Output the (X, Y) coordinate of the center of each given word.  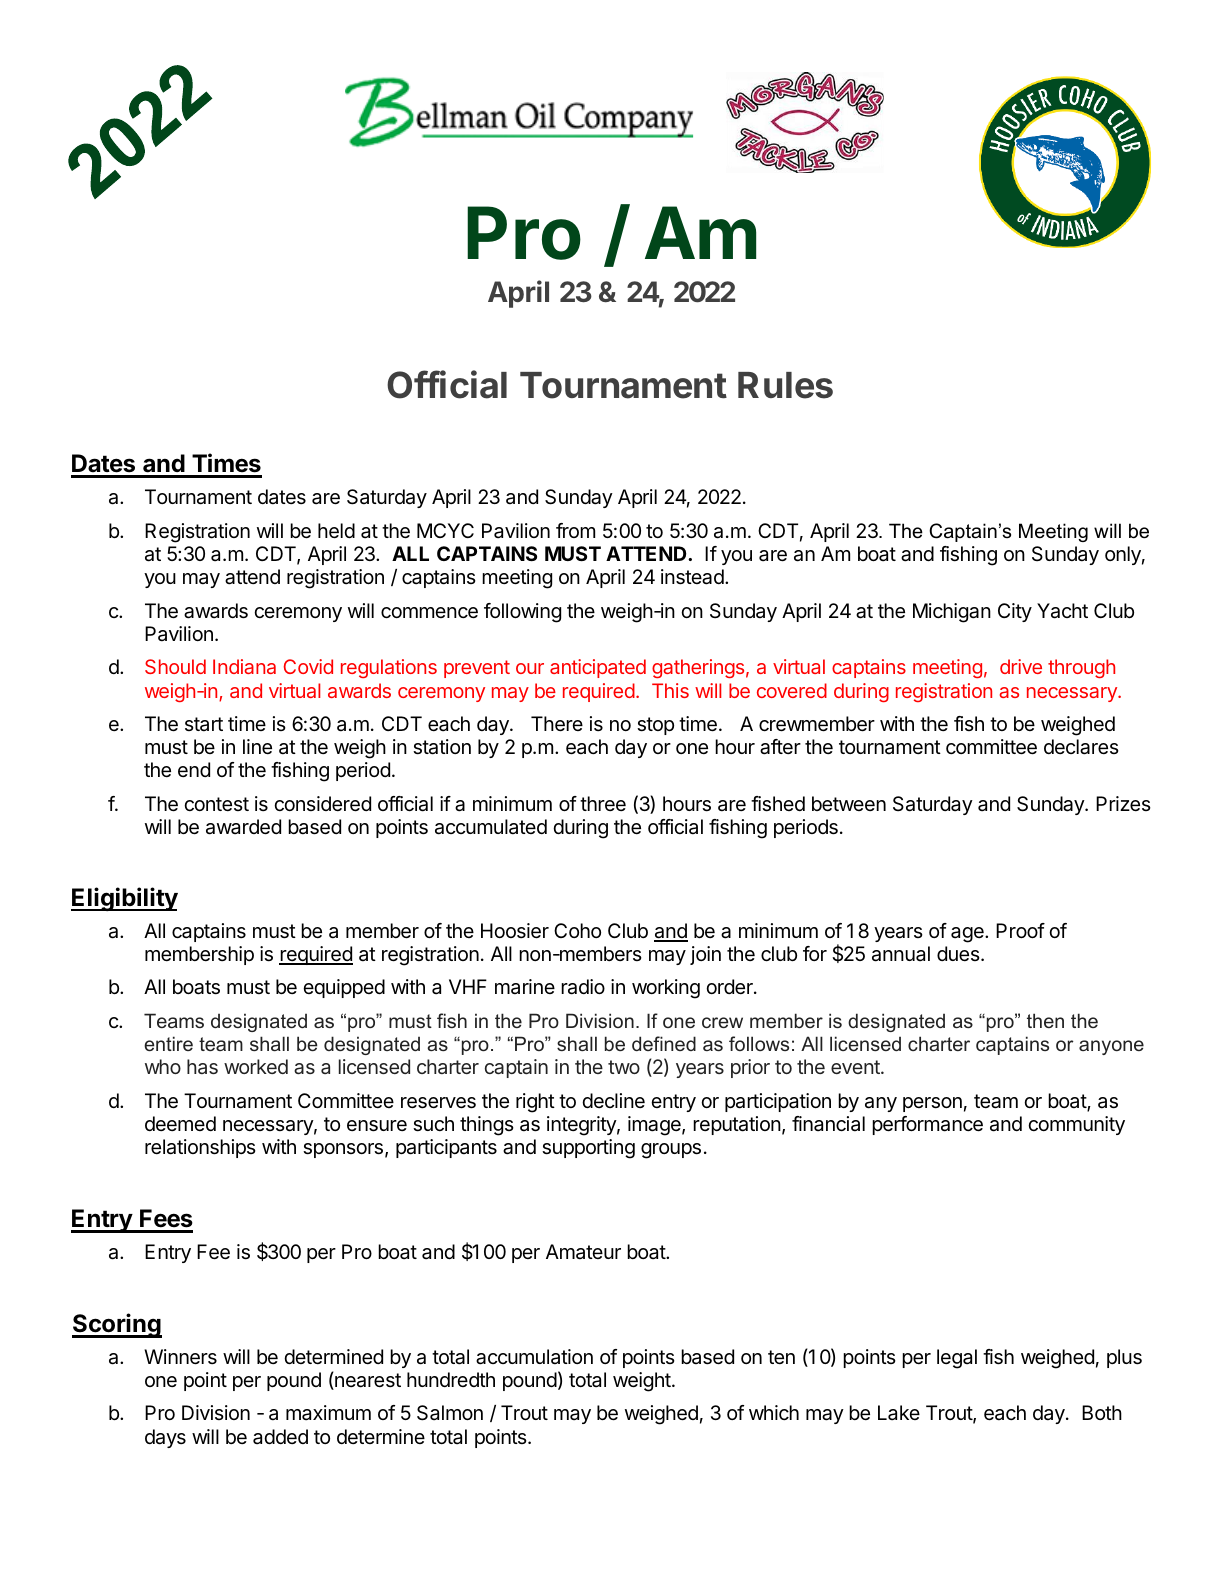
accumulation (534, 1357)
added (280, 1437)
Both (1102, 1412)
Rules (785, 385)
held (336, 531)
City (1015, 612)
